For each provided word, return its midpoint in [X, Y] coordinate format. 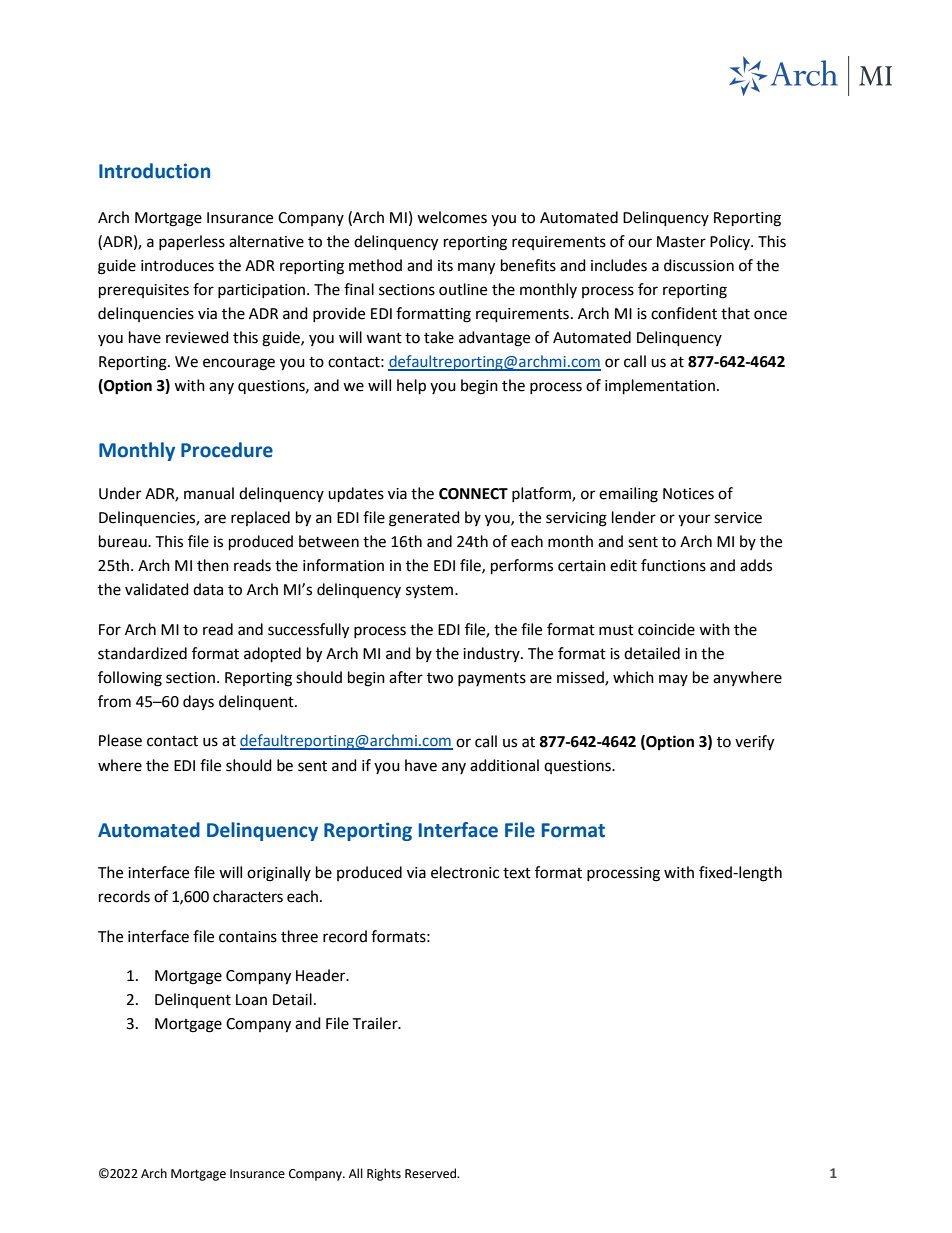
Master [681, 242]
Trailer [376, 1023]
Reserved [432, 1173]
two [440, 678]
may [673, 680]
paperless [192, 243]
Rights [384, 1174]
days [198, 702]
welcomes [452, 217]
